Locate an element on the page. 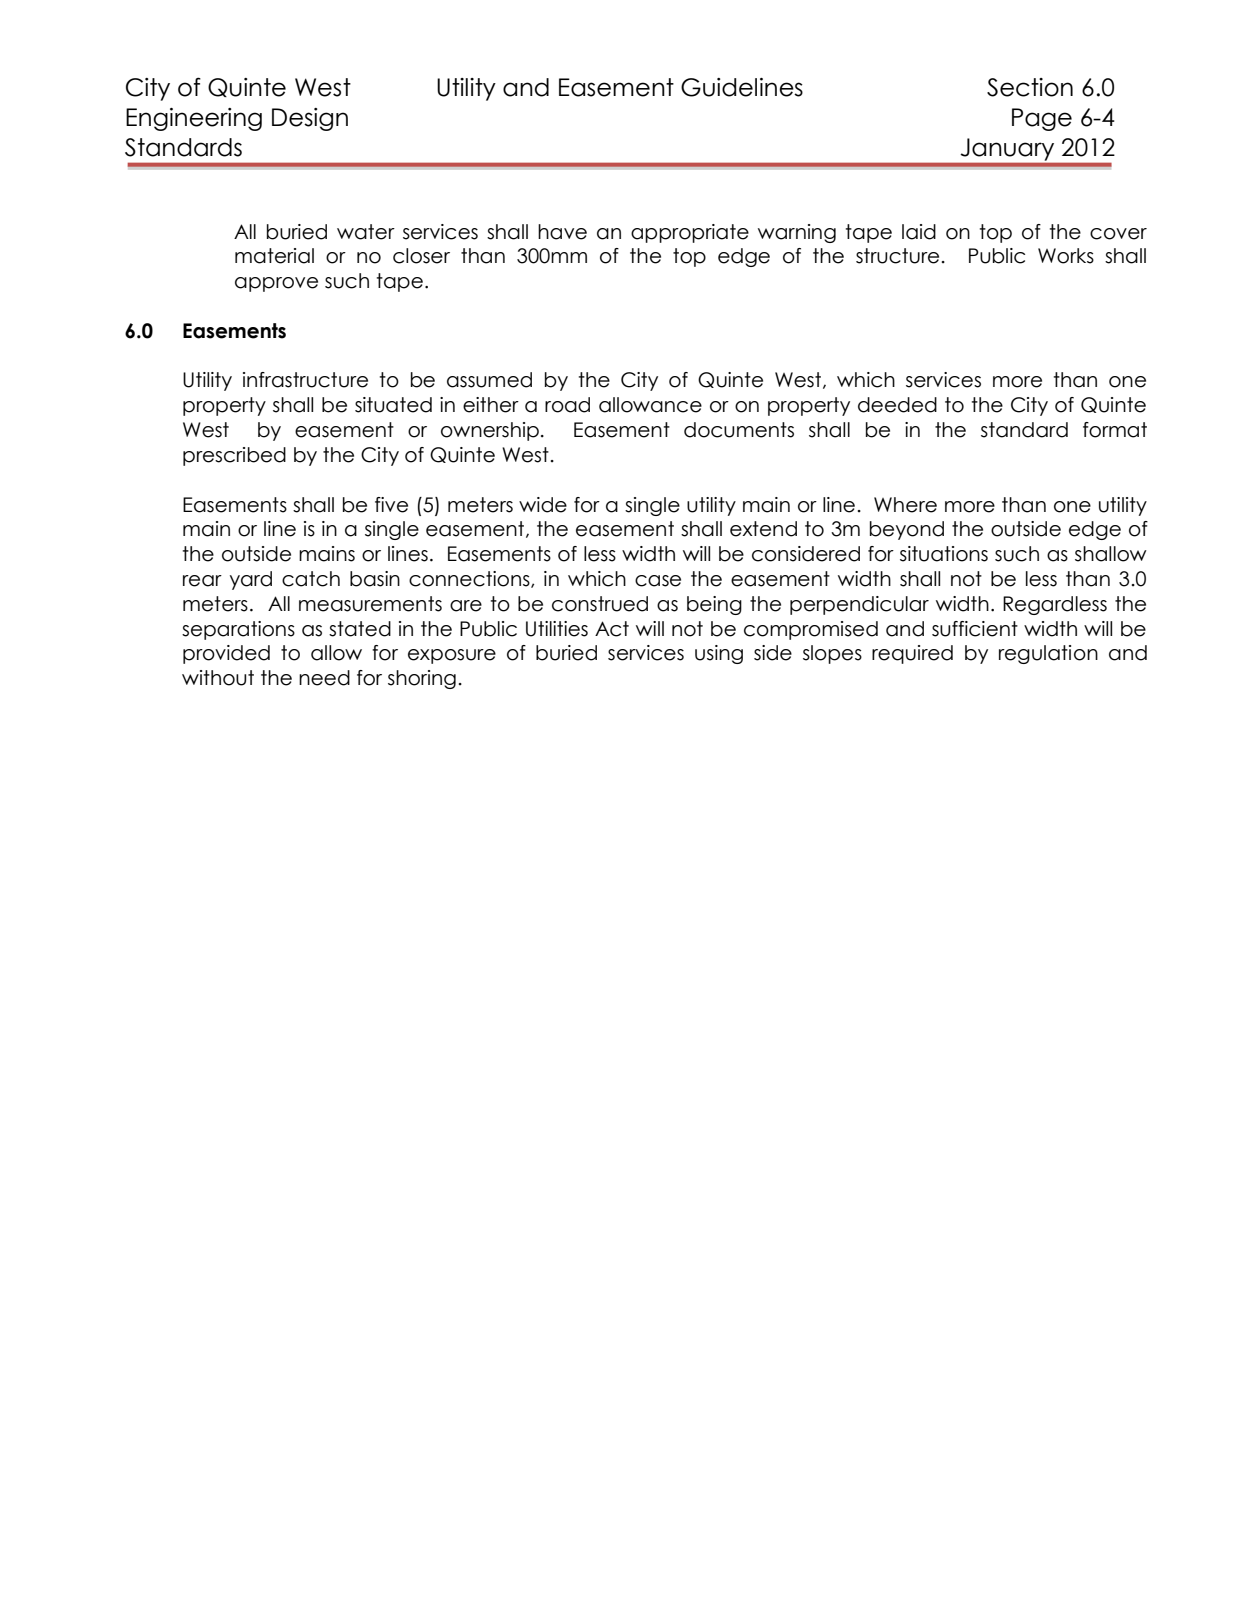 The width and height of the document is (1239, 1603). situations is located at coordinates (944, 554).
